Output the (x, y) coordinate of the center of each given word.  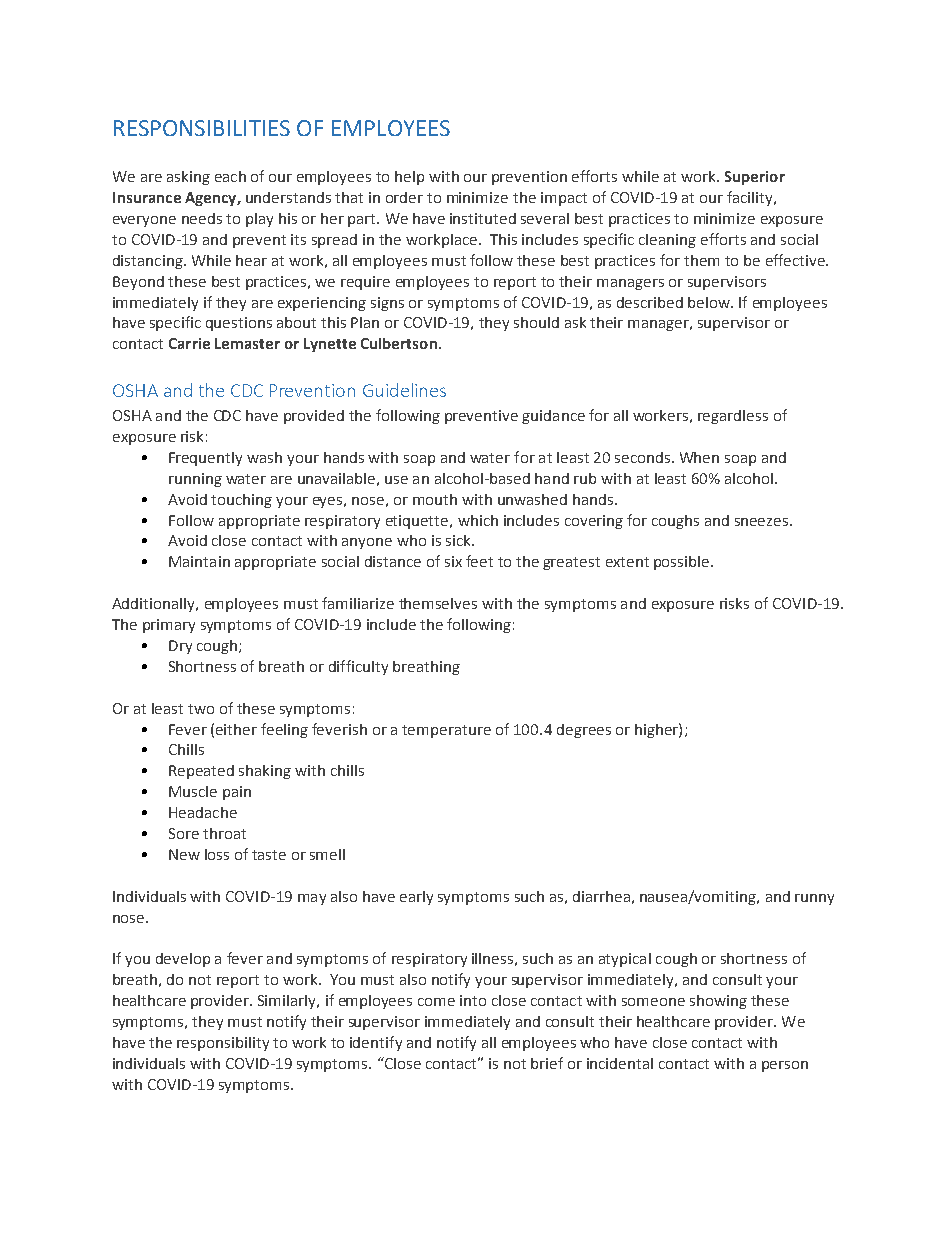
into (473, 1000)
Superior (755, 178)
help (409, 178)
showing (718, 1002)
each (230, 176)
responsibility (223, 1044)
